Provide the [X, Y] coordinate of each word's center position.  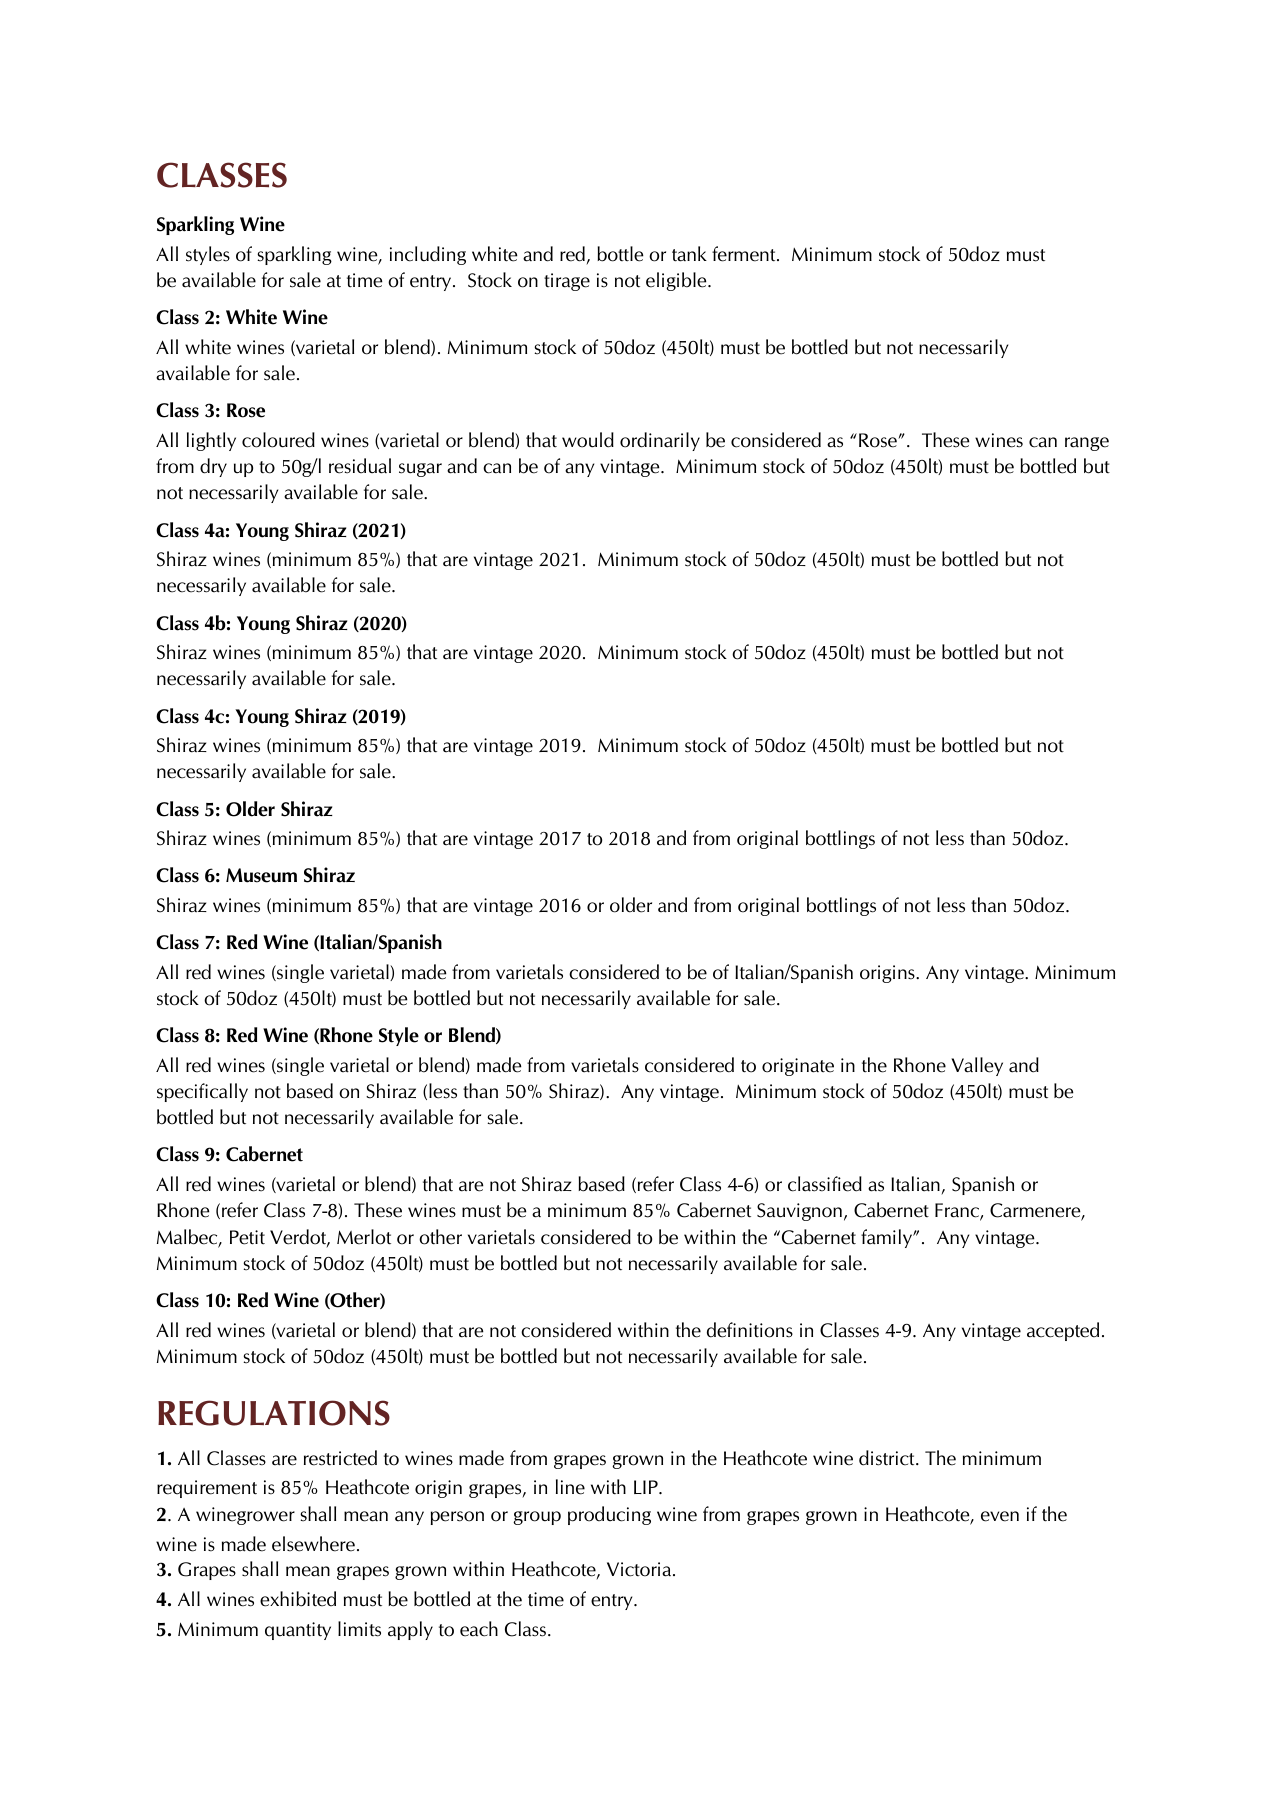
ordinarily [660, 441]
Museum [261, 875]
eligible [677, 281]
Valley [977, 1066]
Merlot [364, 1237]
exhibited [298, 1599]
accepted [1063, 1331]
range [1087, 444]
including [428, 255]
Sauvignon [799, 1212]
